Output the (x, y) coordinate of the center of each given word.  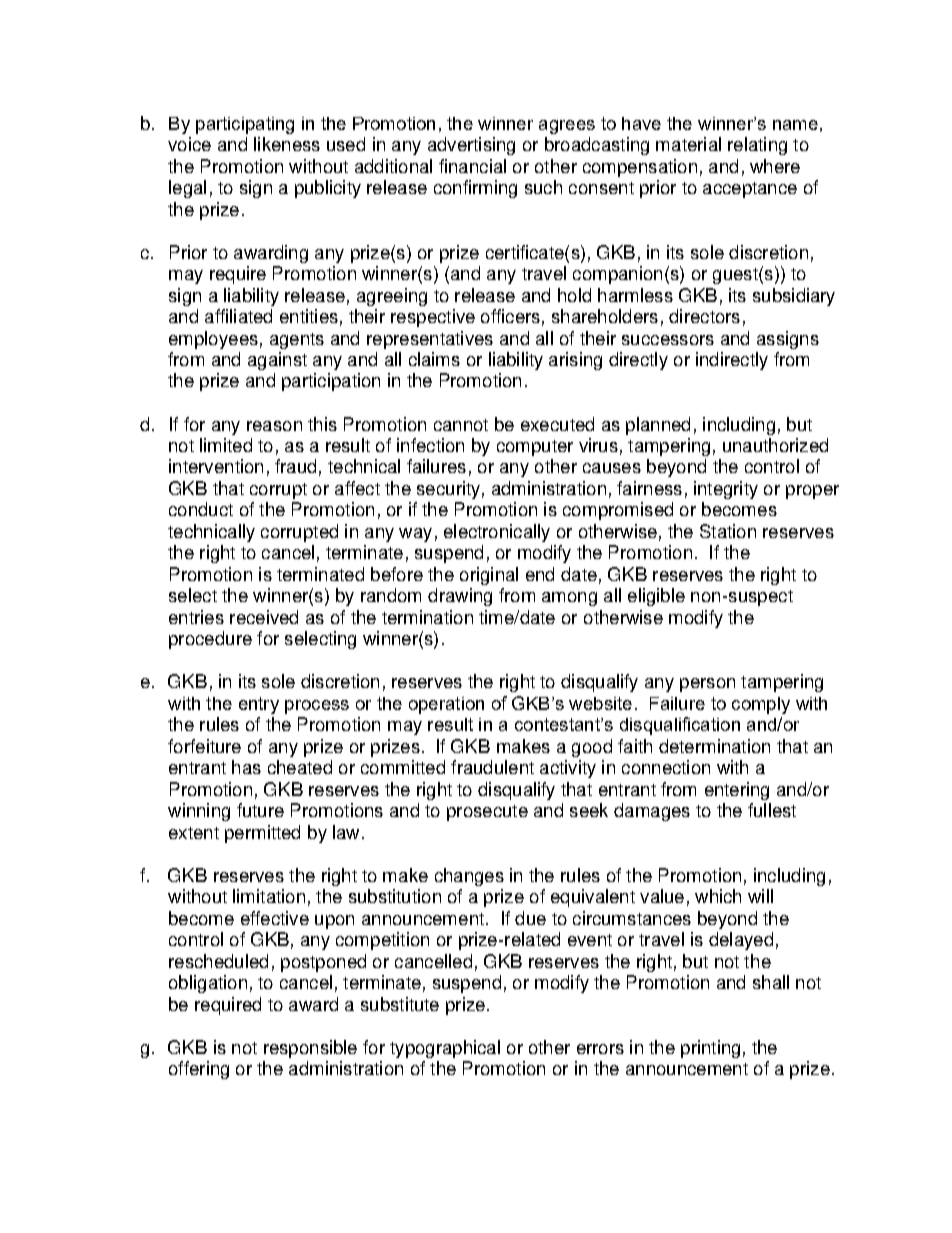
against (277, 361)
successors (668, 340)
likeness (287, 144)
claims (434, 359)
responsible (310, 1049)
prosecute (487, 813)
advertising (471, 146)
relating (757, 146)
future (260, 810)
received (264, 617)
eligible (656, 597)
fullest (772, 810)
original (489, 576)
